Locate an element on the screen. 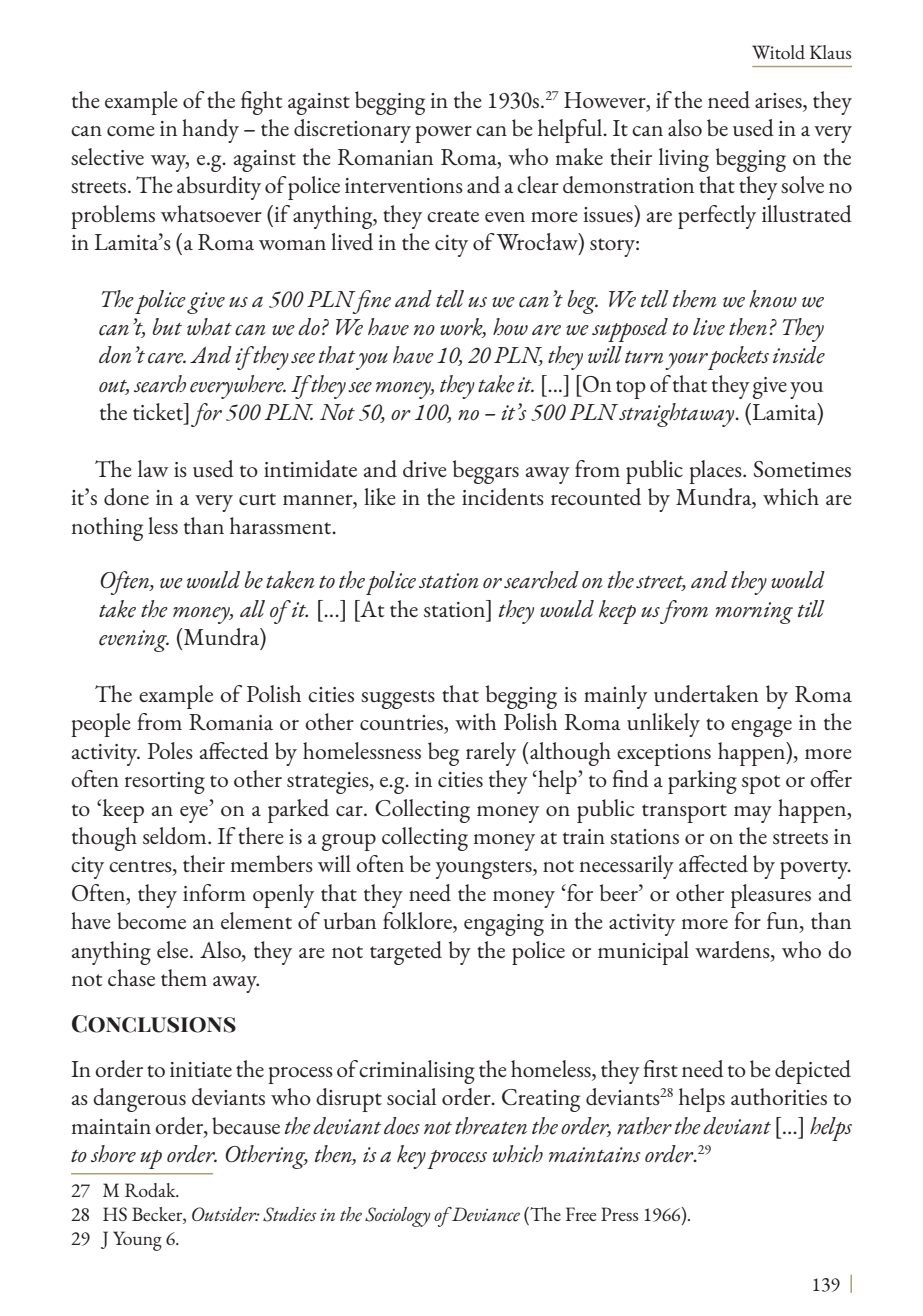  handy is located at coordinates (210, 131).
